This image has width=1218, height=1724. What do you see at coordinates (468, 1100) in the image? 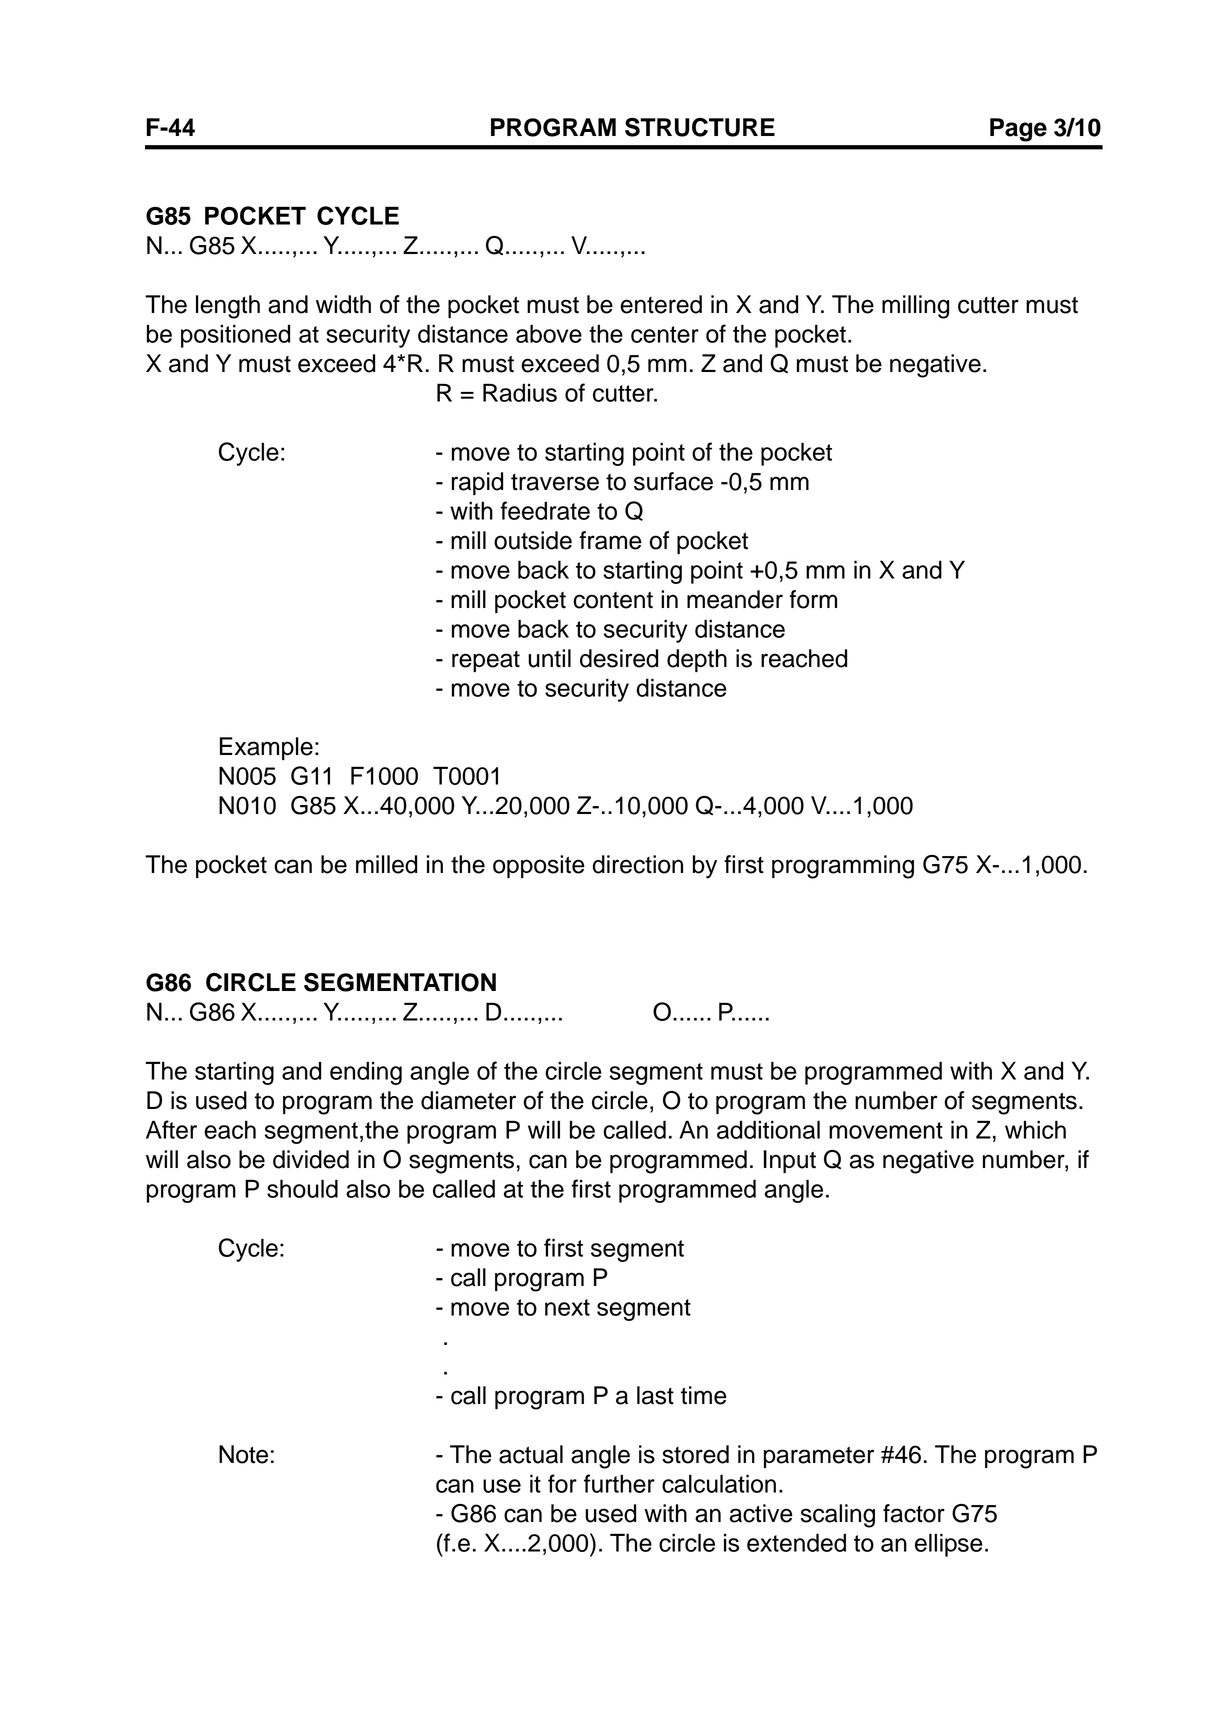
I see `diameter` at bounding box center [468, 1100].
